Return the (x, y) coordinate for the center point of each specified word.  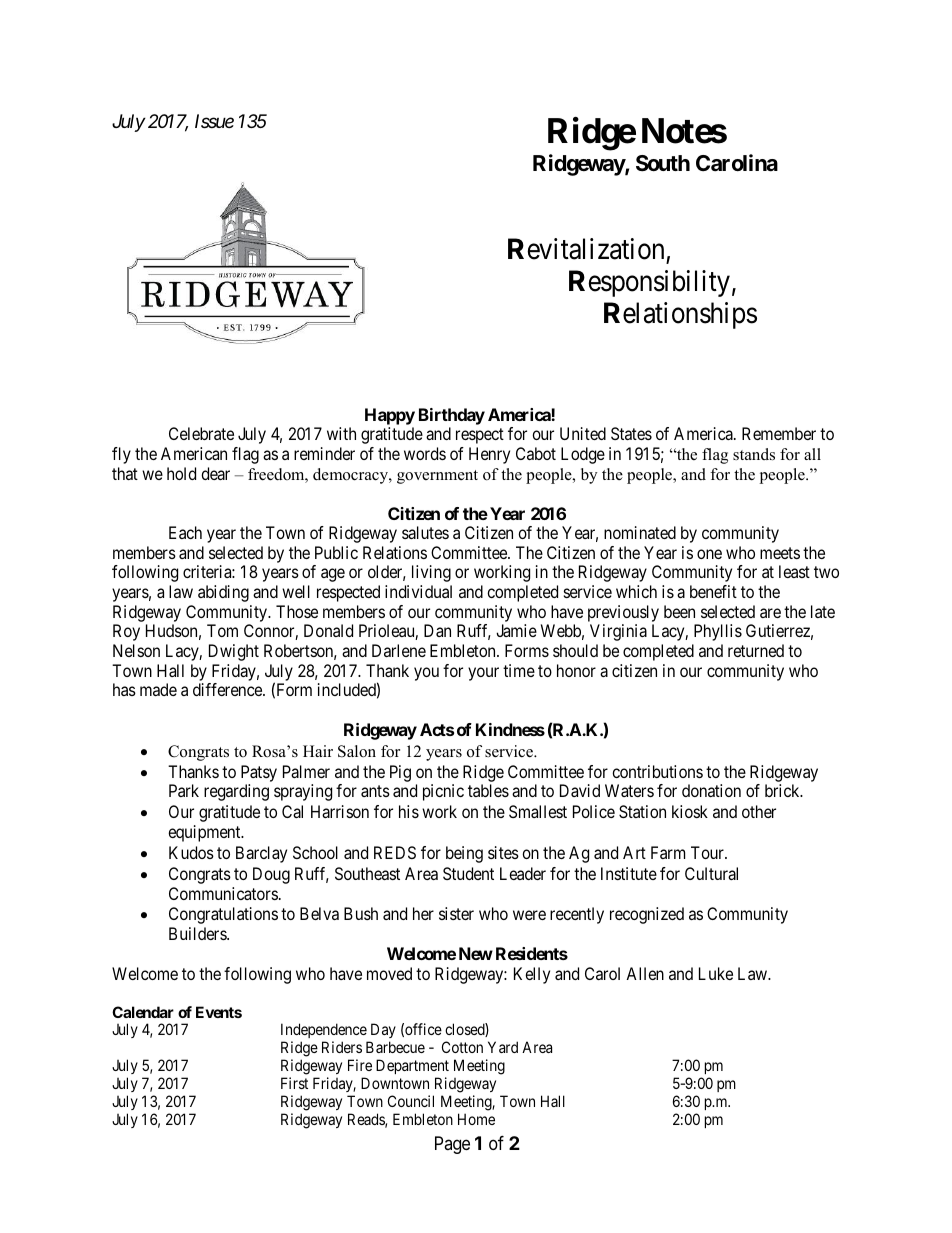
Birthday (452, 418)
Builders (198, 933)
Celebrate (201, 433)
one (709, 554)
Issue (214, 121)
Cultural (711, 873)
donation (711, 790)
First (294, 1083)
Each (185, 532)
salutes (425, 532)
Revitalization (586, 249)
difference (228, 689)
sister (456, 913)
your (483, 674)
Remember (779, 433)
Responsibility (649, 283)
